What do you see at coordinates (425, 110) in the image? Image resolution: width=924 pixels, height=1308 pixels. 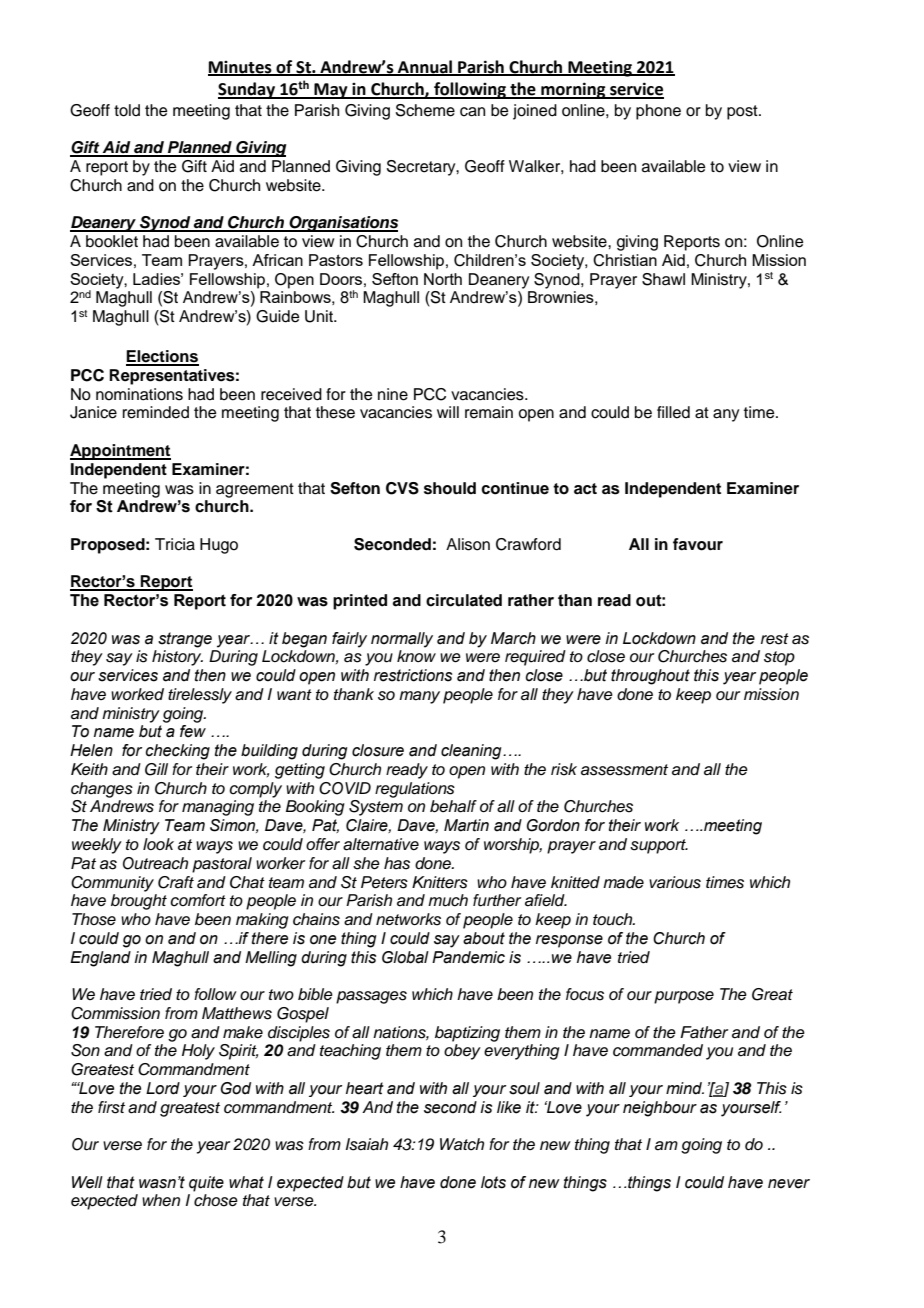 I see `Scheme` at bounding box center [425, 110].
